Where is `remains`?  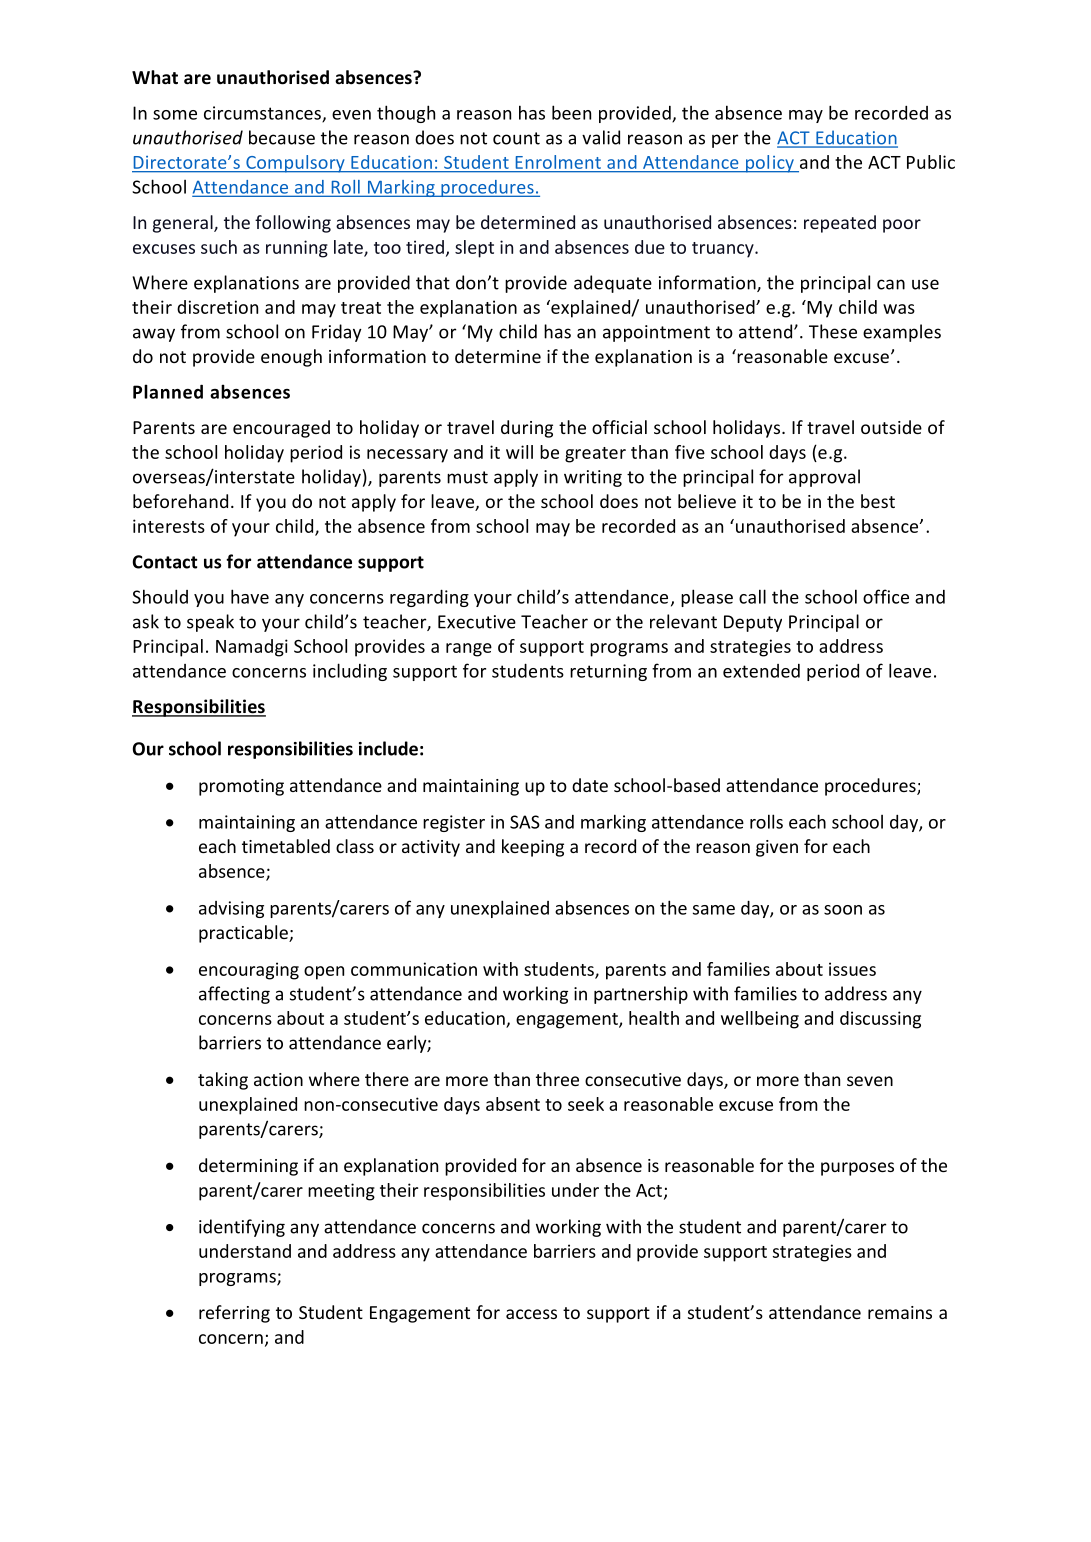
remains is located at coordinates (900, 1312).
